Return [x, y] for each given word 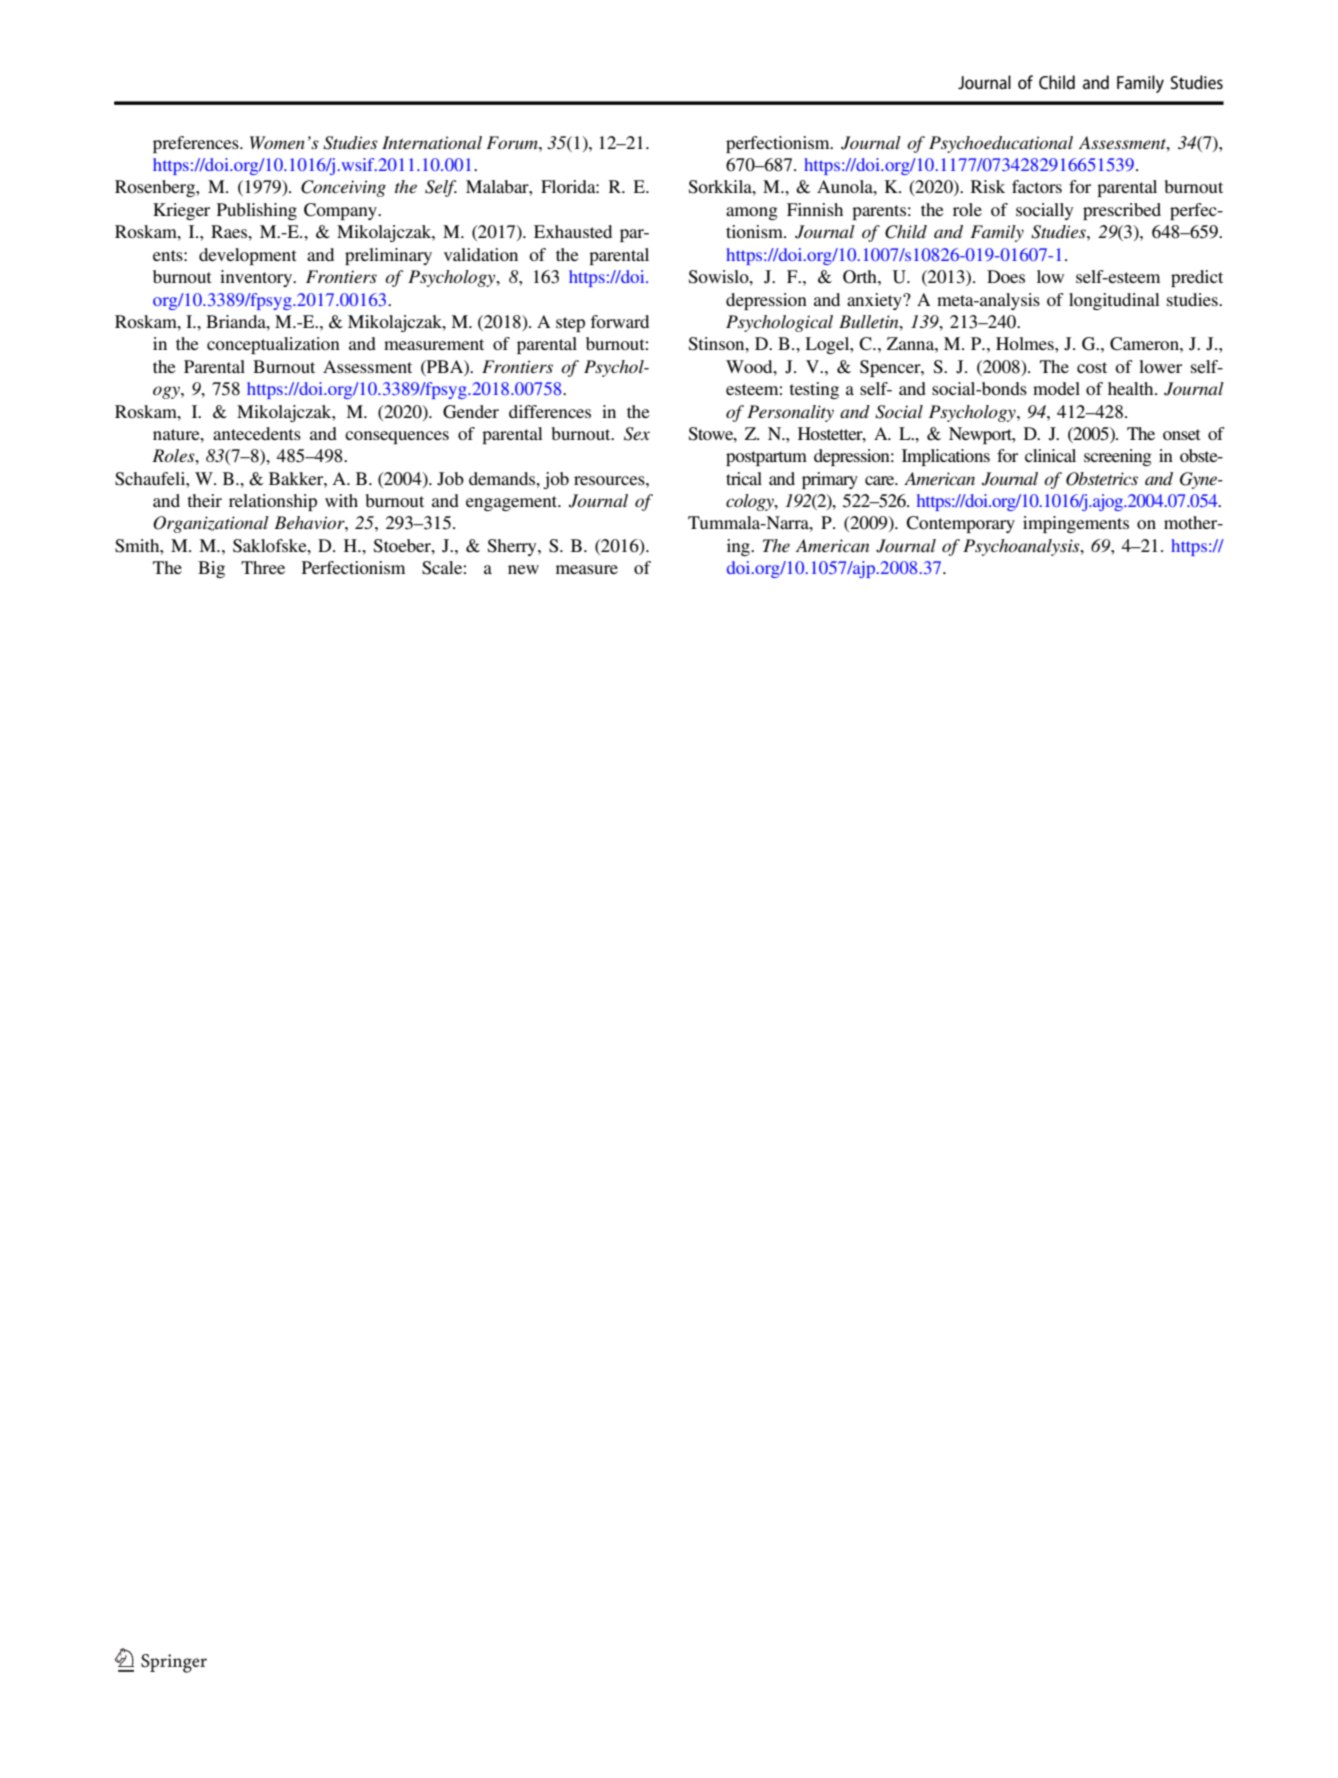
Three [263, 567]
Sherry [513, 547]
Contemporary [960, 524]
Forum [513, 142]
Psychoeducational [1001, 144]
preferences [197, 144]
